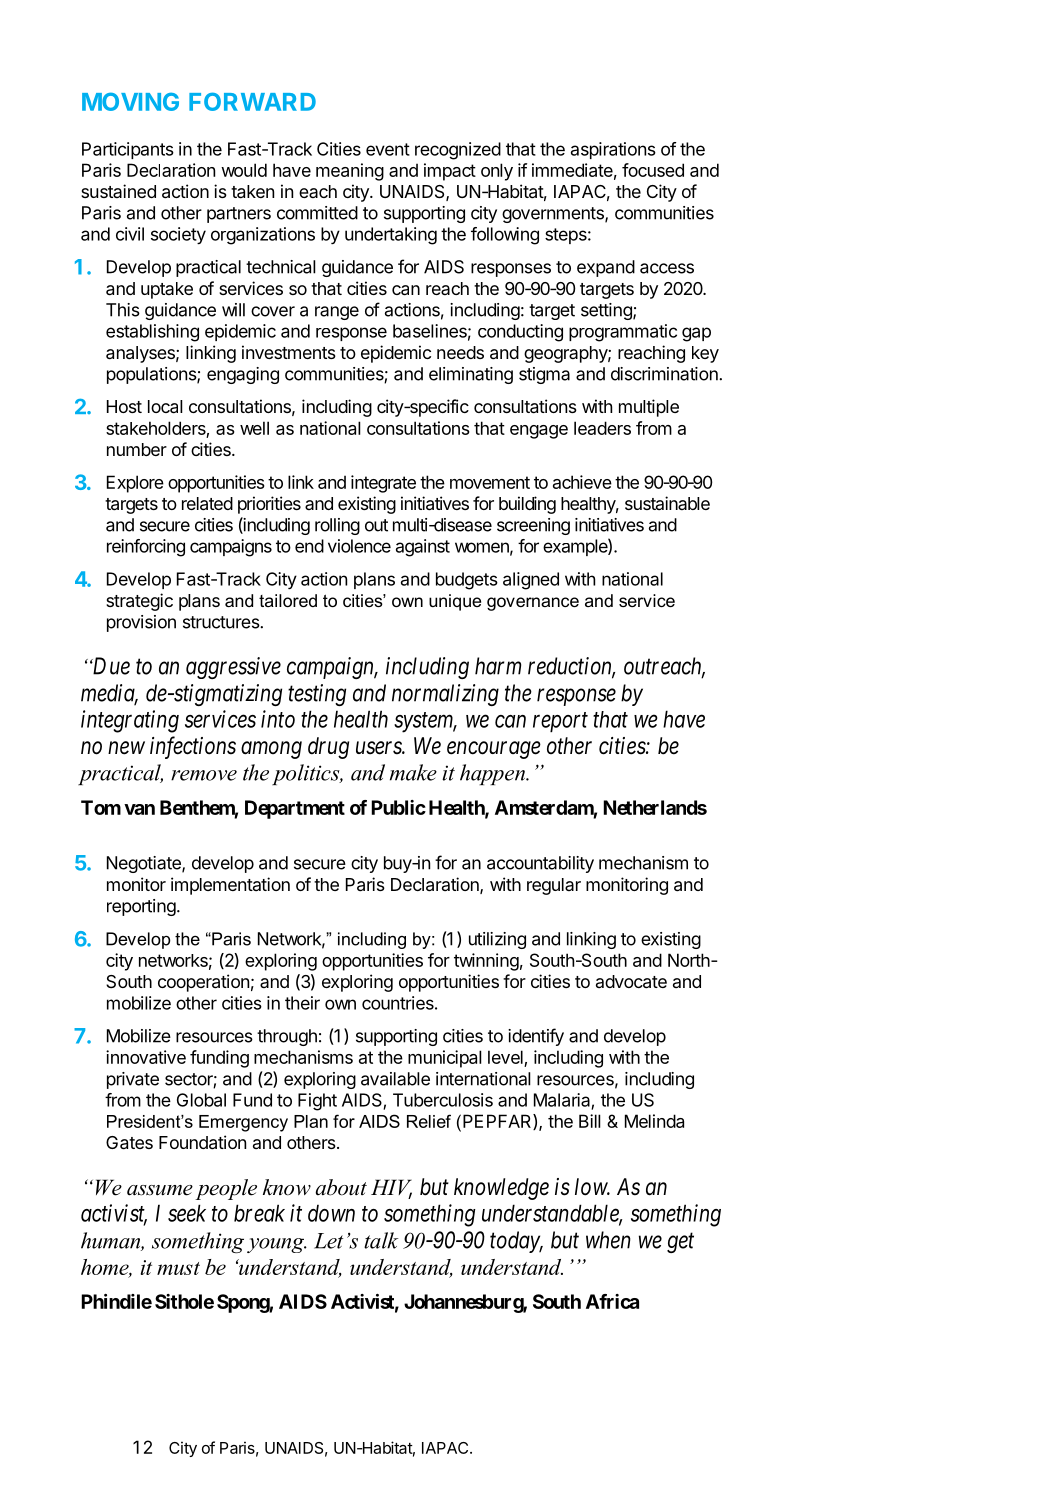  What do you see at coordinates (388, 149) in the page?
I see `event` at bounding box center [388, 149].
